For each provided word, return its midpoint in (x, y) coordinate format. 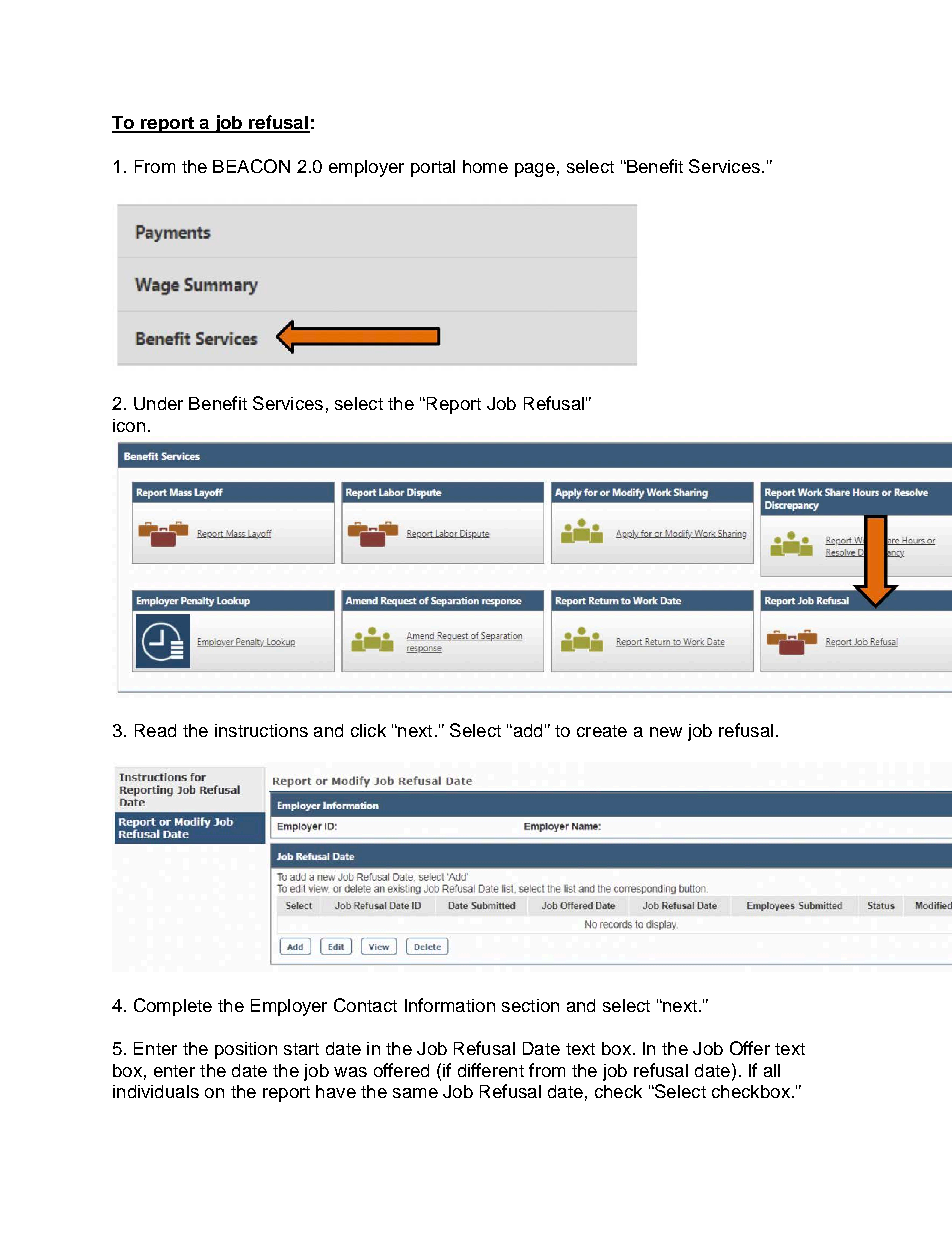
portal (433, 168)
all (772, 1070)
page (535, 170)
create (602, 731)
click (368, 730)
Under (158, 403)
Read (155, 730)
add (526, 730)
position (246, 1050)
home (485, 166)
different (491, 1070)
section (530, 1005)
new (666, 732)
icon (129, 425)
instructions (261, 730)
